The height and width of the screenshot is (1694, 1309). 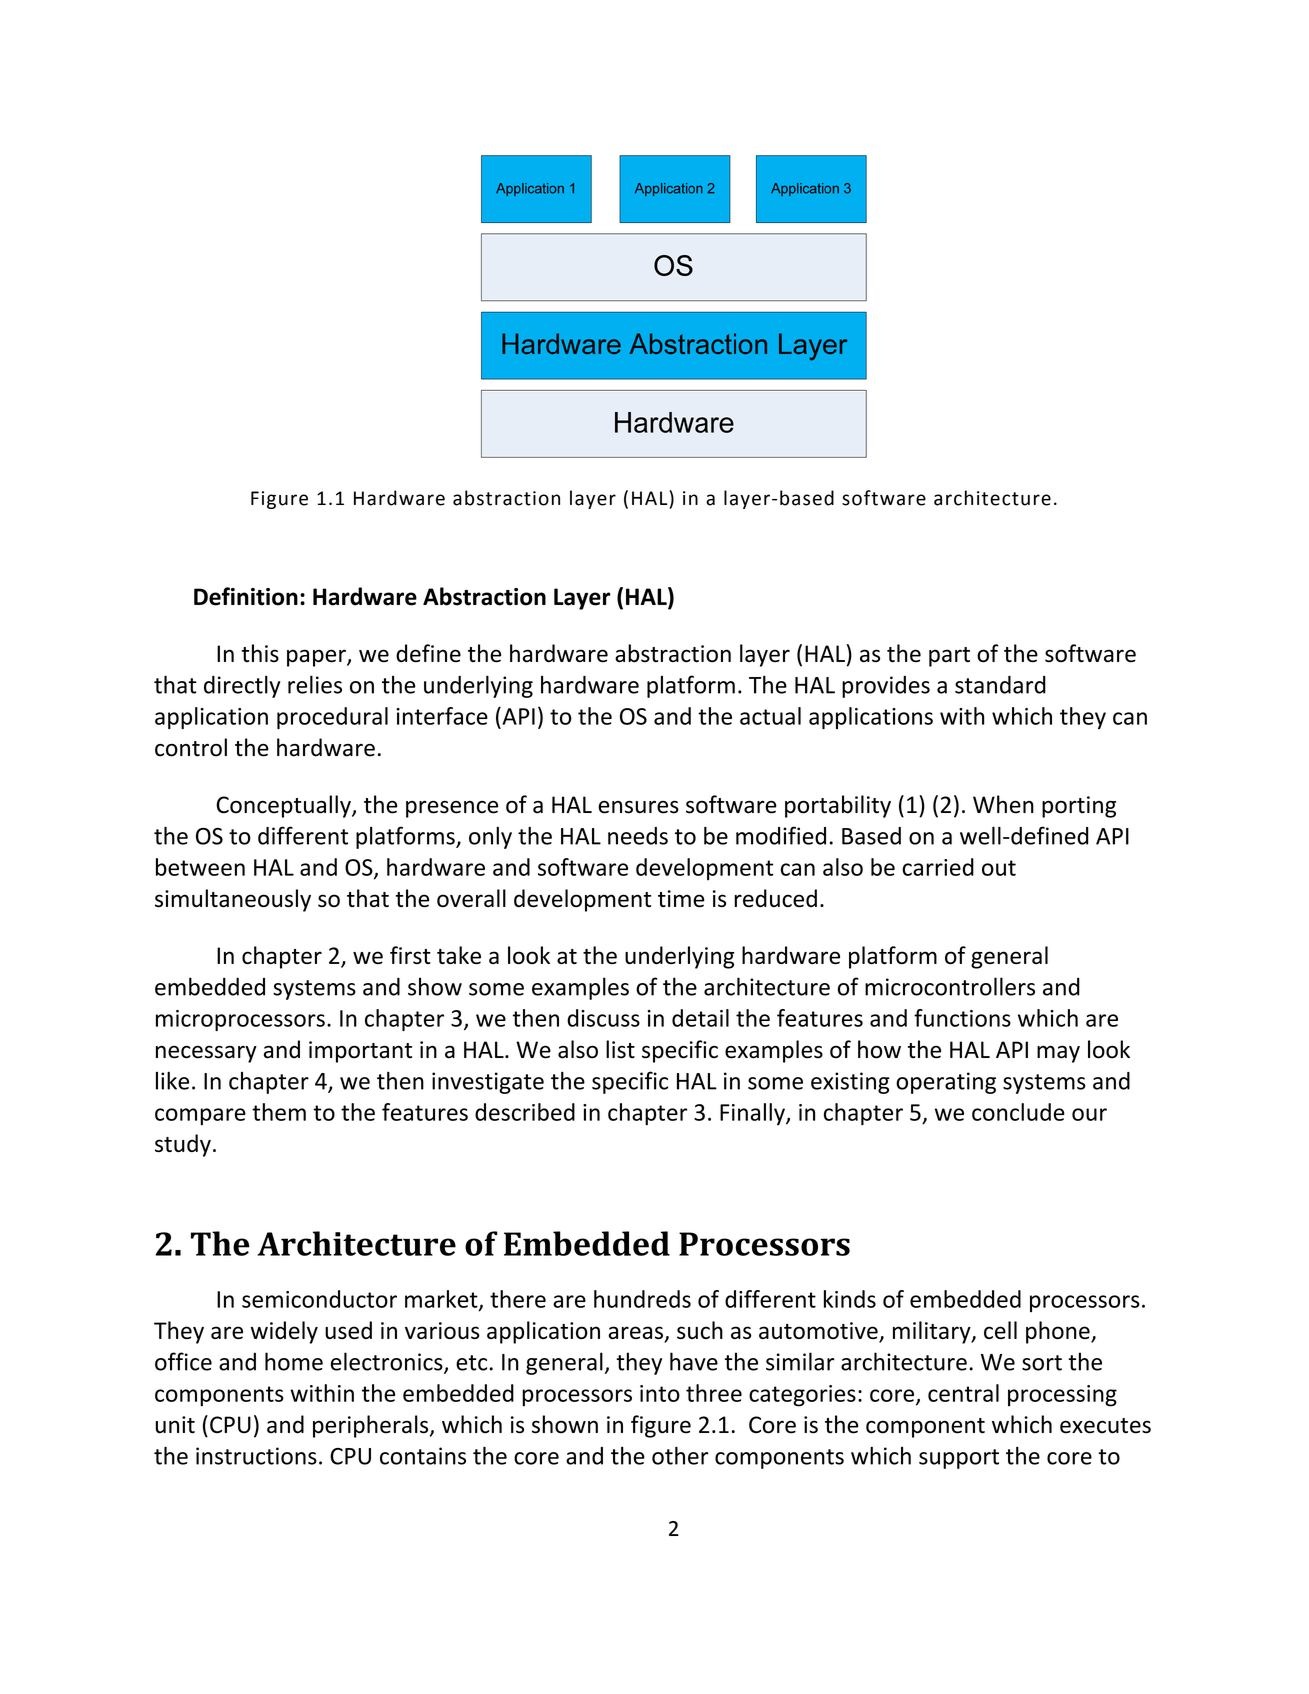 What do you see at coordinates (850, 1299) in the screenshot?
I see `kinds` at bounding box center [850, 1299].
